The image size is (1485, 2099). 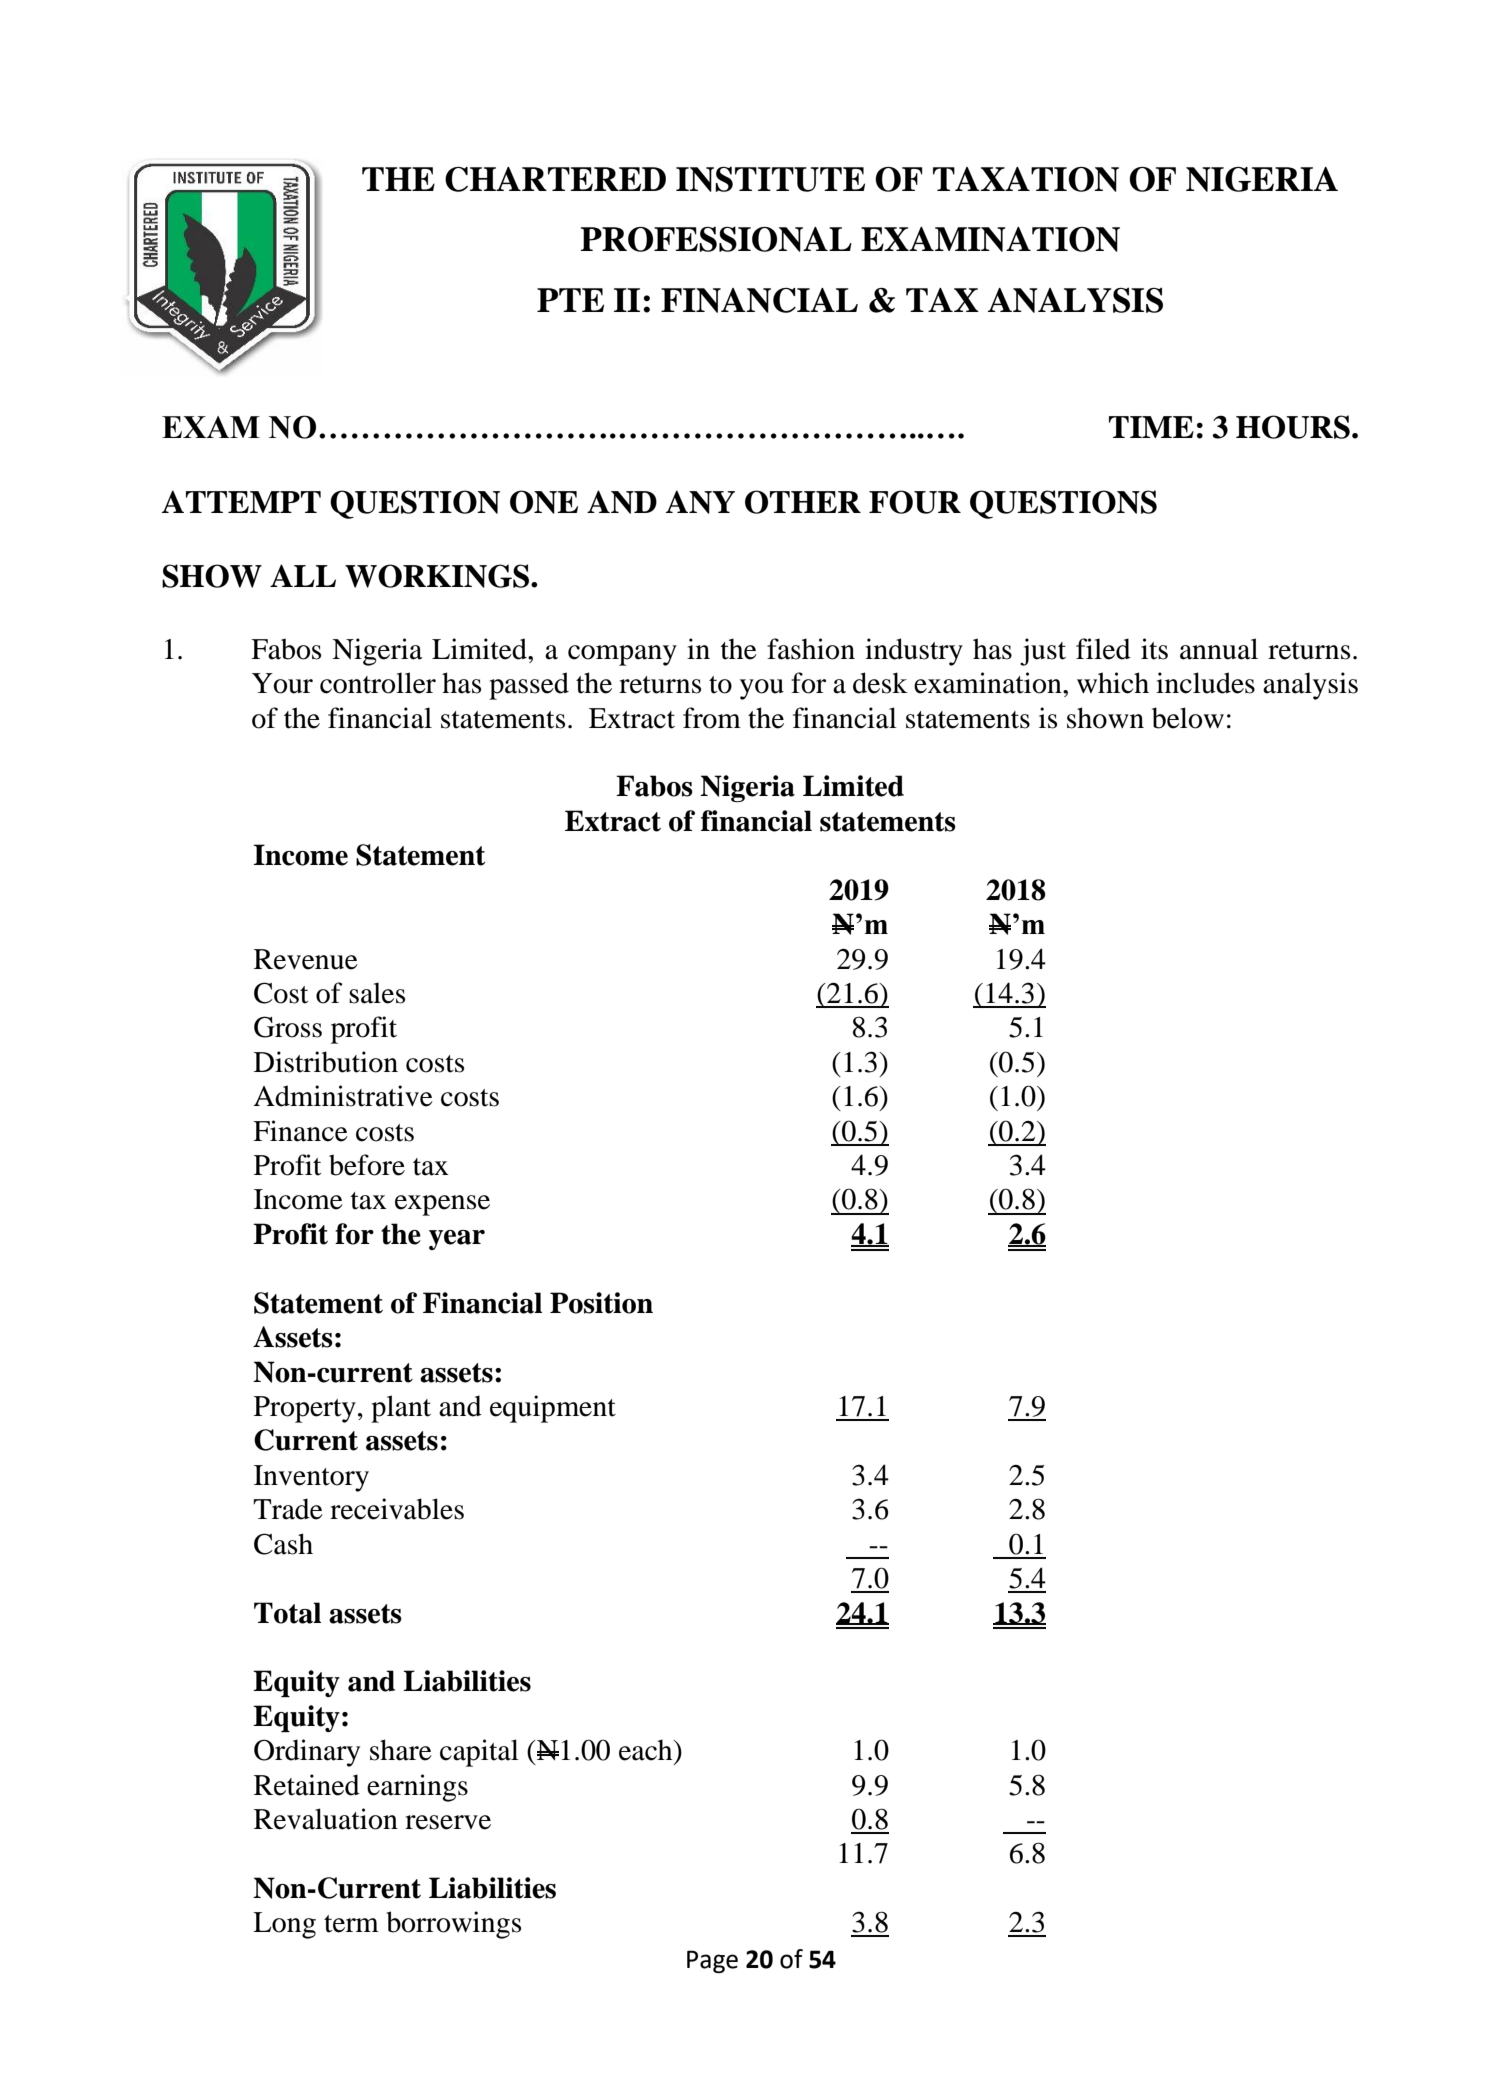 I want to click on PROFESSIONAL, so click(x=716, y=239).
